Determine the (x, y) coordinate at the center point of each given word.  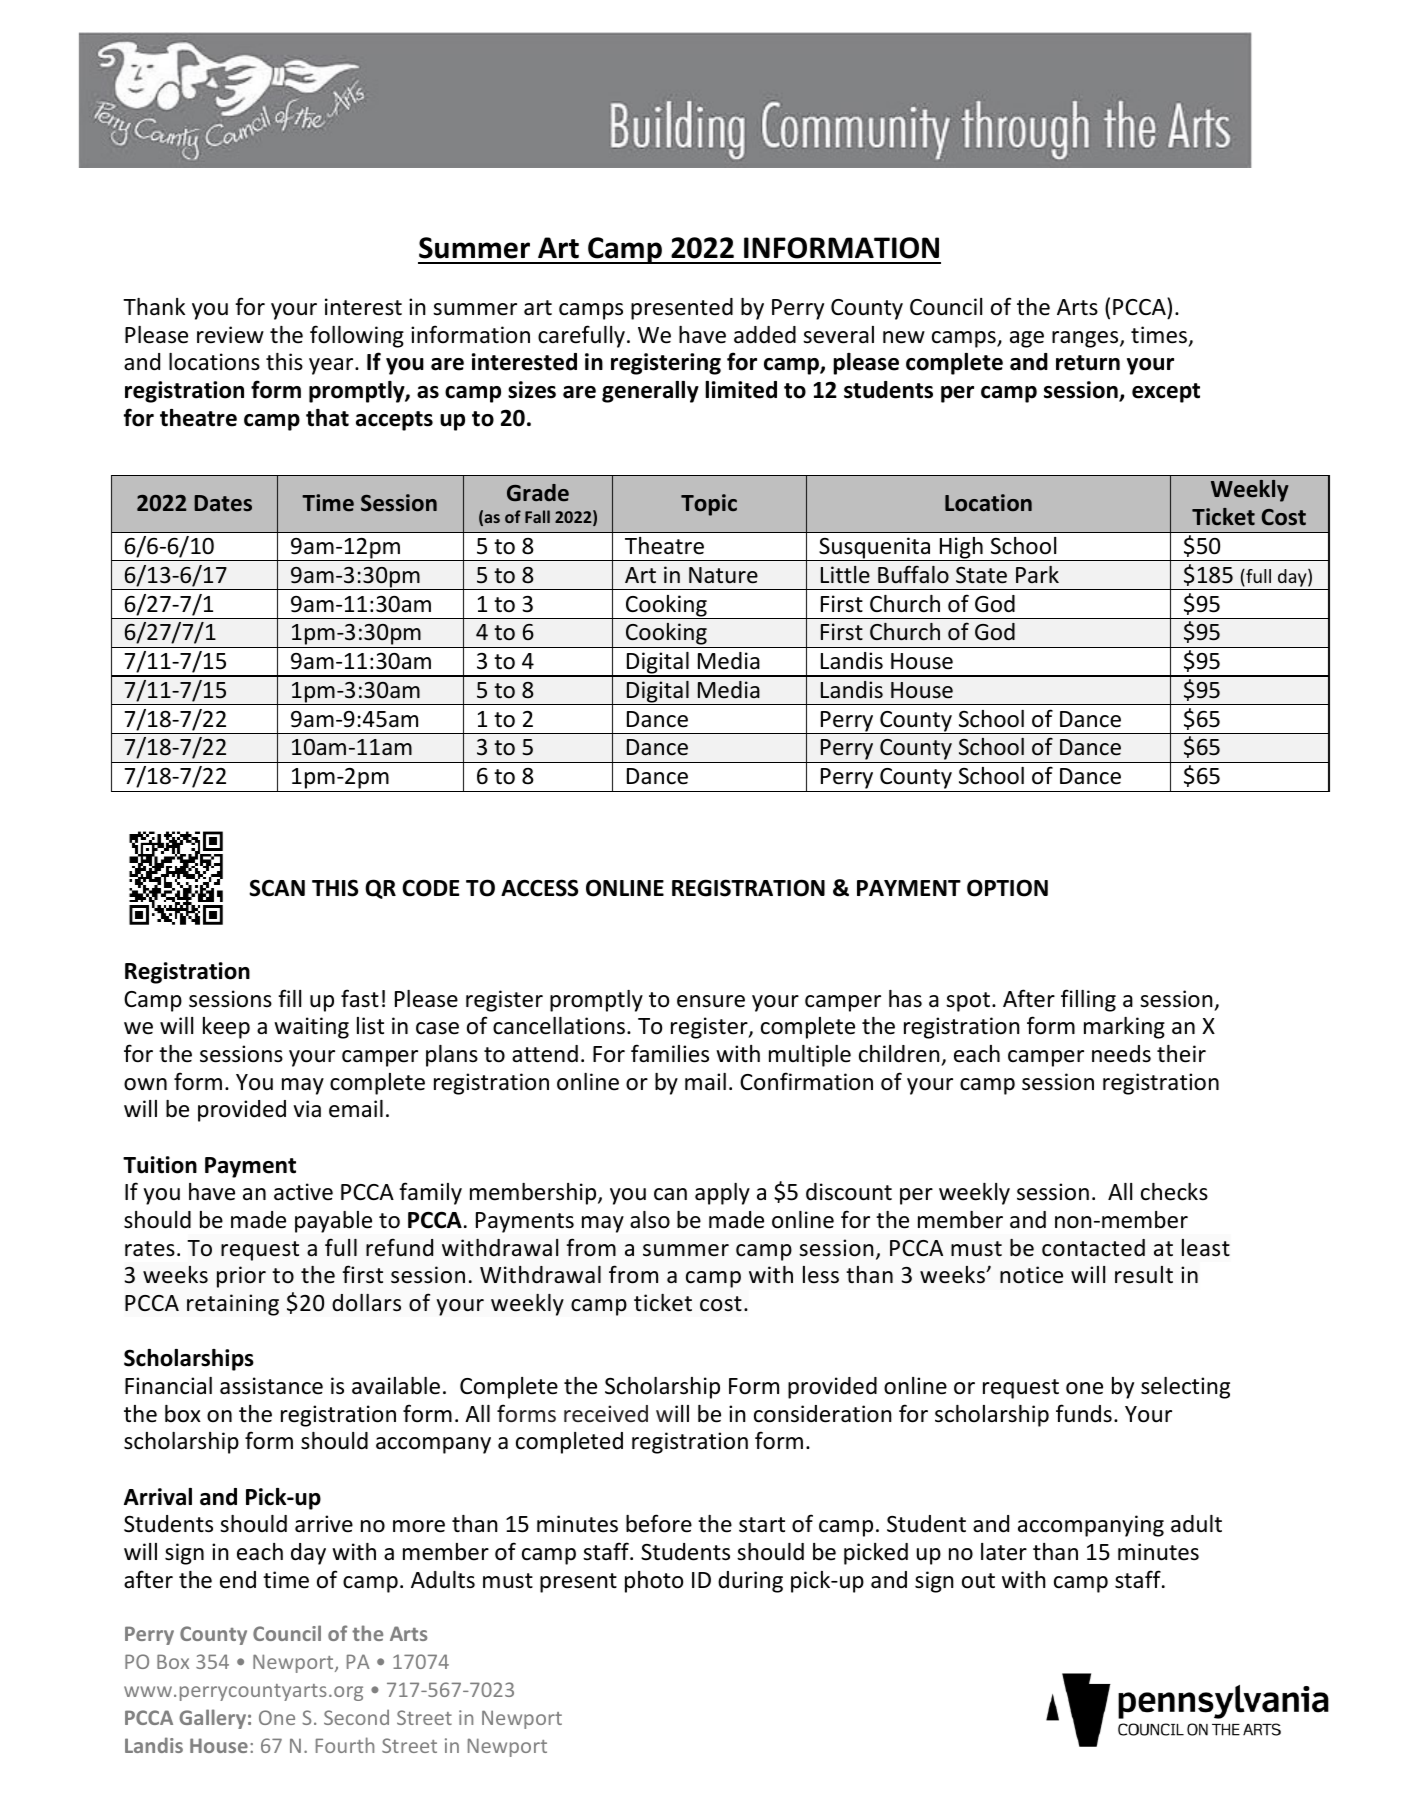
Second (356, 1717)
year (332, 366)
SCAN (277, 888)
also (650, 1220)
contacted (1093, 1248)
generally (650, 392)
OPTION (1007, 888)
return (1088, 363)
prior (241, 1277)
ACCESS (539, 888)
